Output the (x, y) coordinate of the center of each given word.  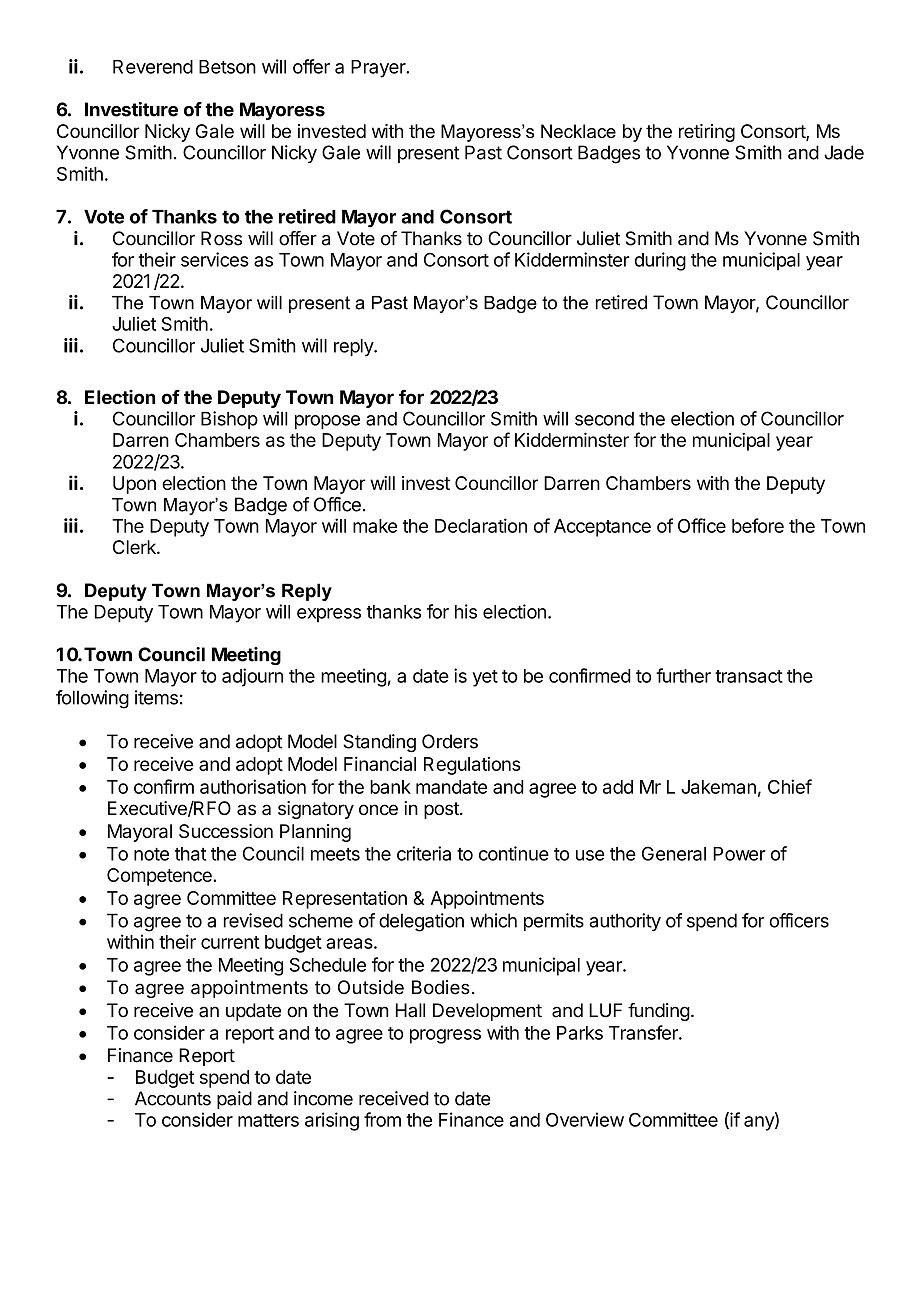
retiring (707, 133)
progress (445, 1036)
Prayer (379, 69)
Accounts (173, 1098)
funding (659, 1012)
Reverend (153, 67)
